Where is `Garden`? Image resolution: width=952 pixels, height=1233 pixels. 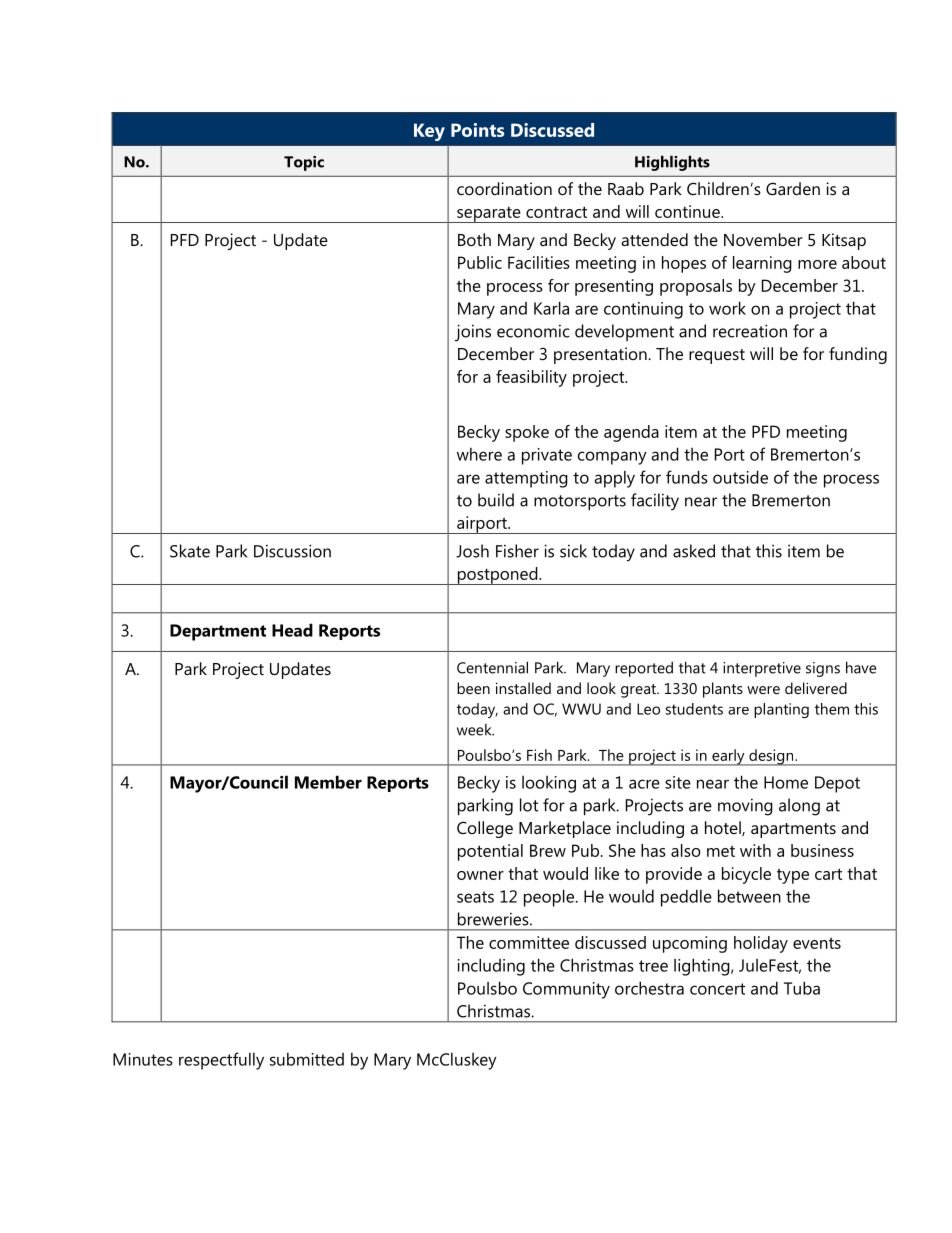 Garden is located at coordinates (793, 188).
